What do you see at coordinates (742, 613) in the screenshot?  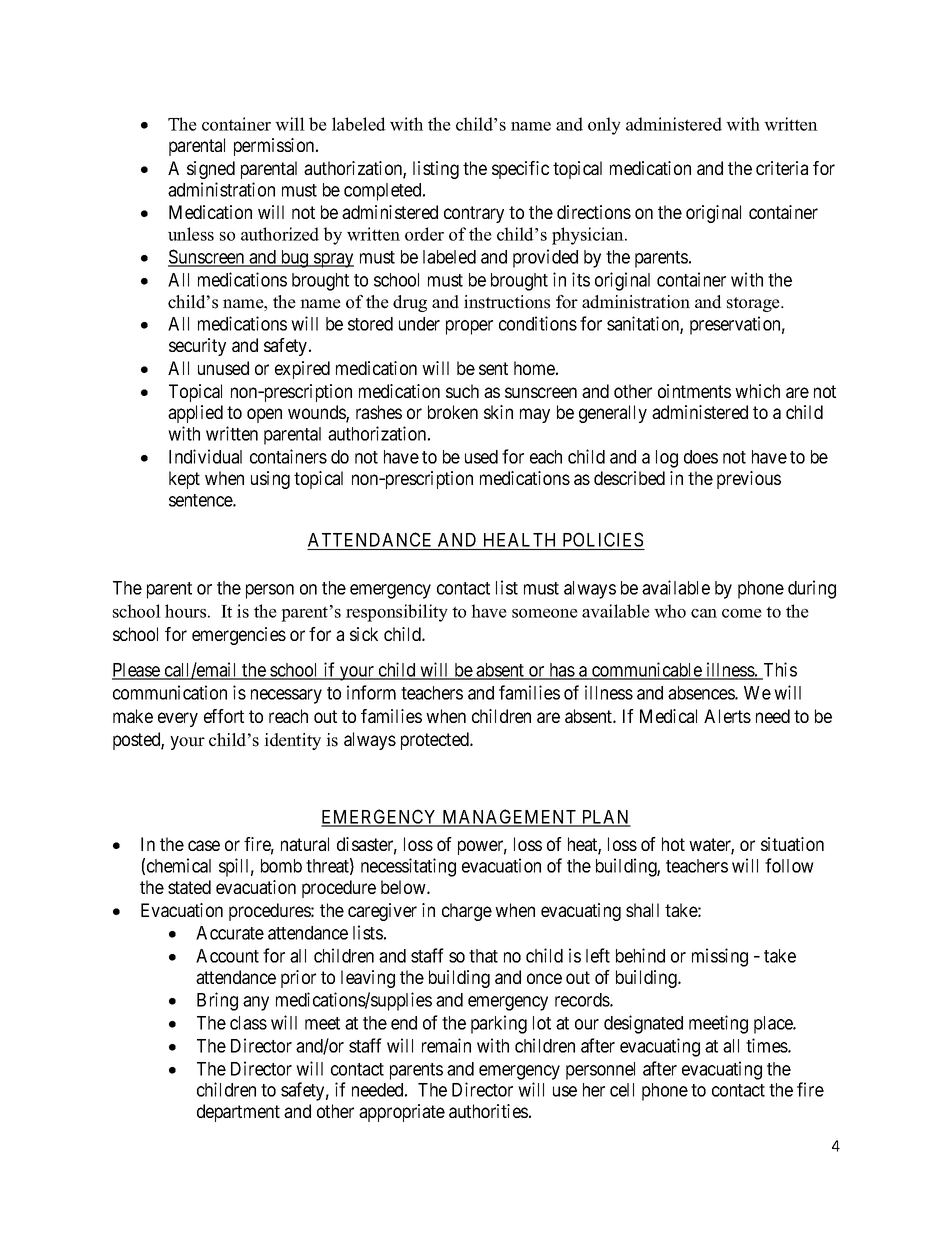 I see `come` at bounding box center [742, 613].
